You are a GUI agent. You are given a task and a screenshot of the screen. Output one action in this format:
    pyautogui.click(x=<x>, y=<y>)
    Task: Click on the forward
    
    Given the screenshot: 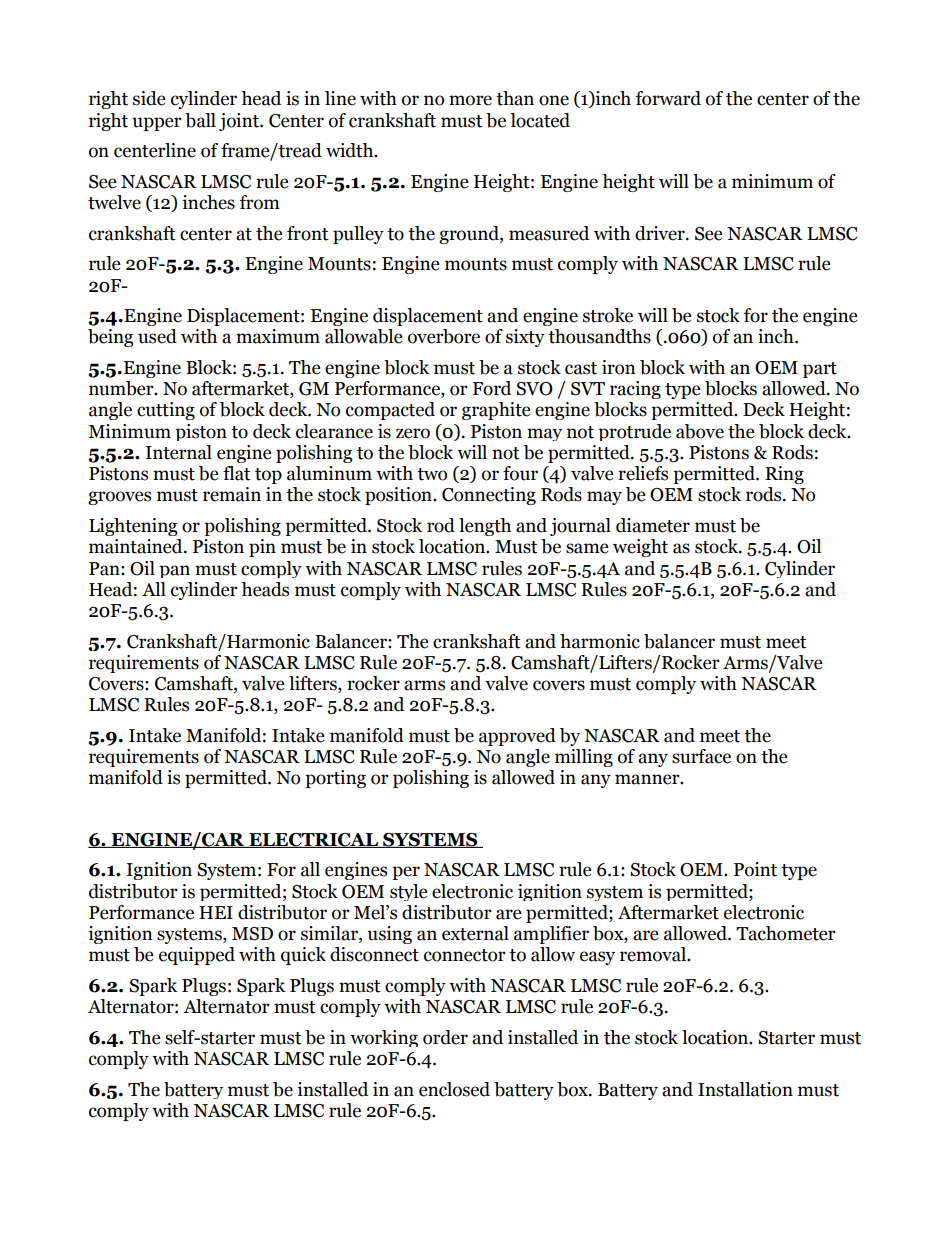 What is the action you would take?
    pyautogui.click(x=668, y=98)
